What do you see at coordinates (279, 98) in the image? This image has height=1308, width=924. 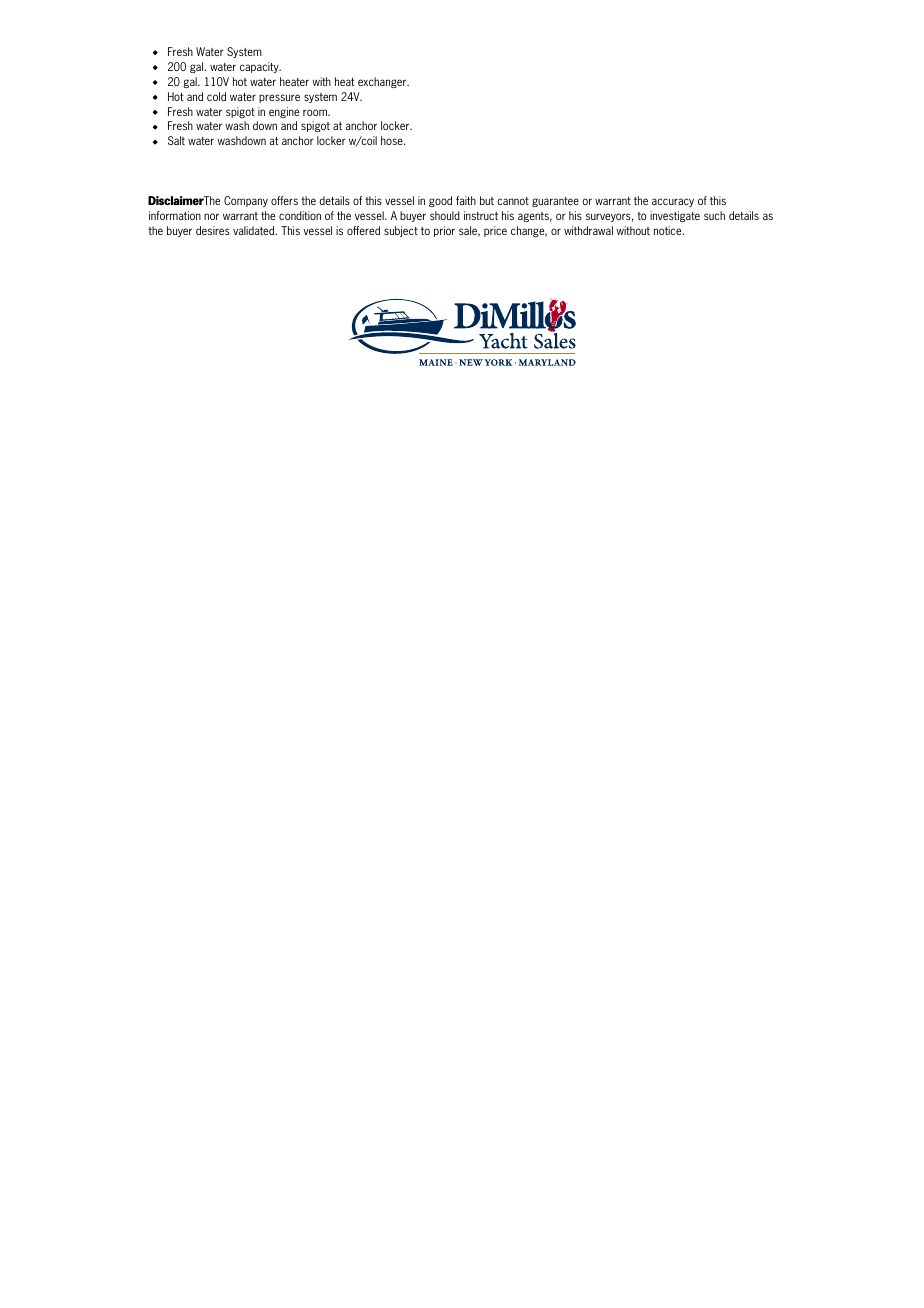 I see `pressure` at bounding box center [279, 98].
